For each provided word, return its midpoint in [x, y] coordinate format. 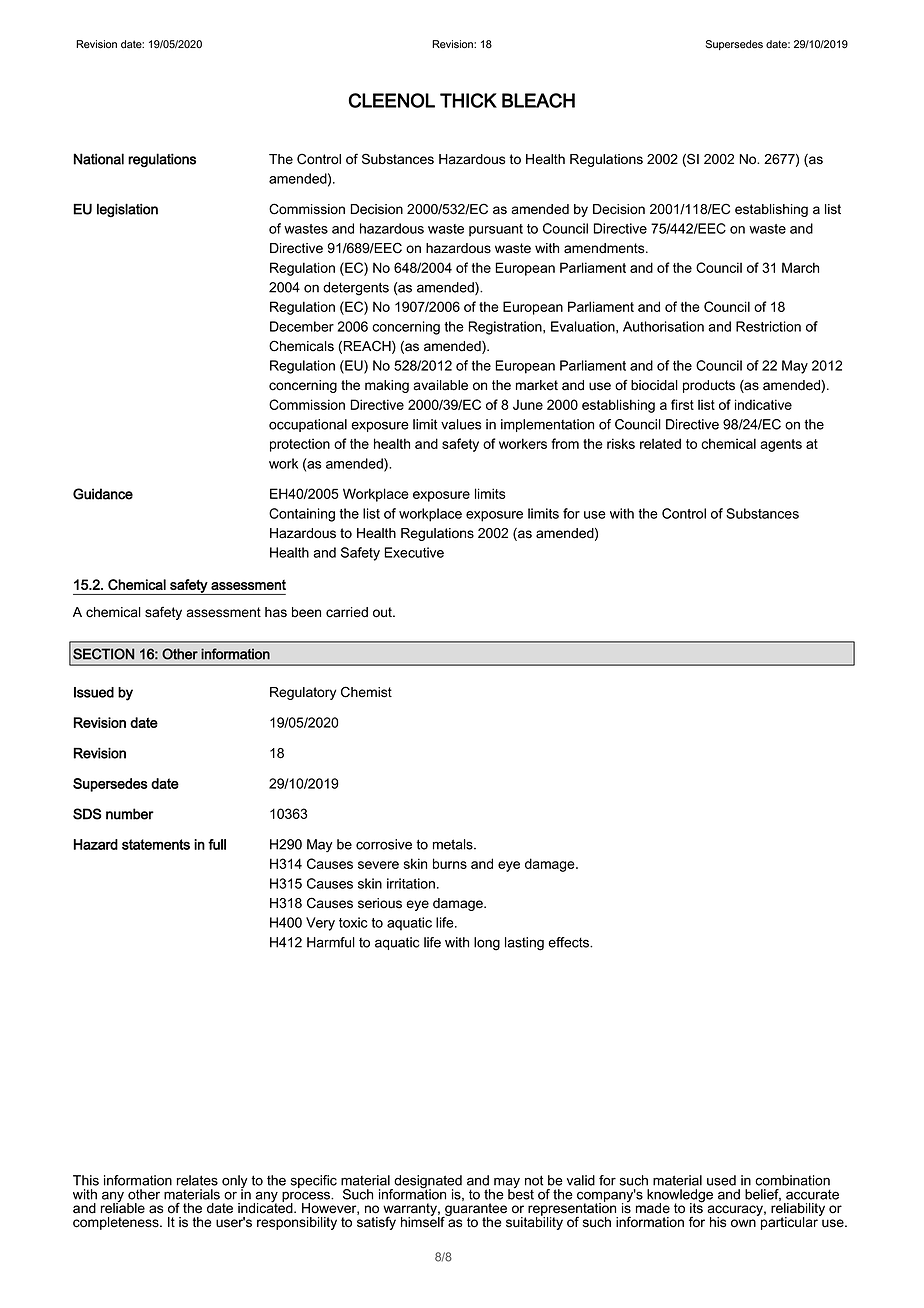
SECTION [103, 654]
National [98, 159]
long [487, 944]
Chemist [366, 692]
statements [156, 844]
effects [570, 942]
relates [197, 1180]
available [441, 385]
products [709, 386]
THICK [468, 100]
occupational [308, 425]
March [800, 267]
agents [781, 445]
